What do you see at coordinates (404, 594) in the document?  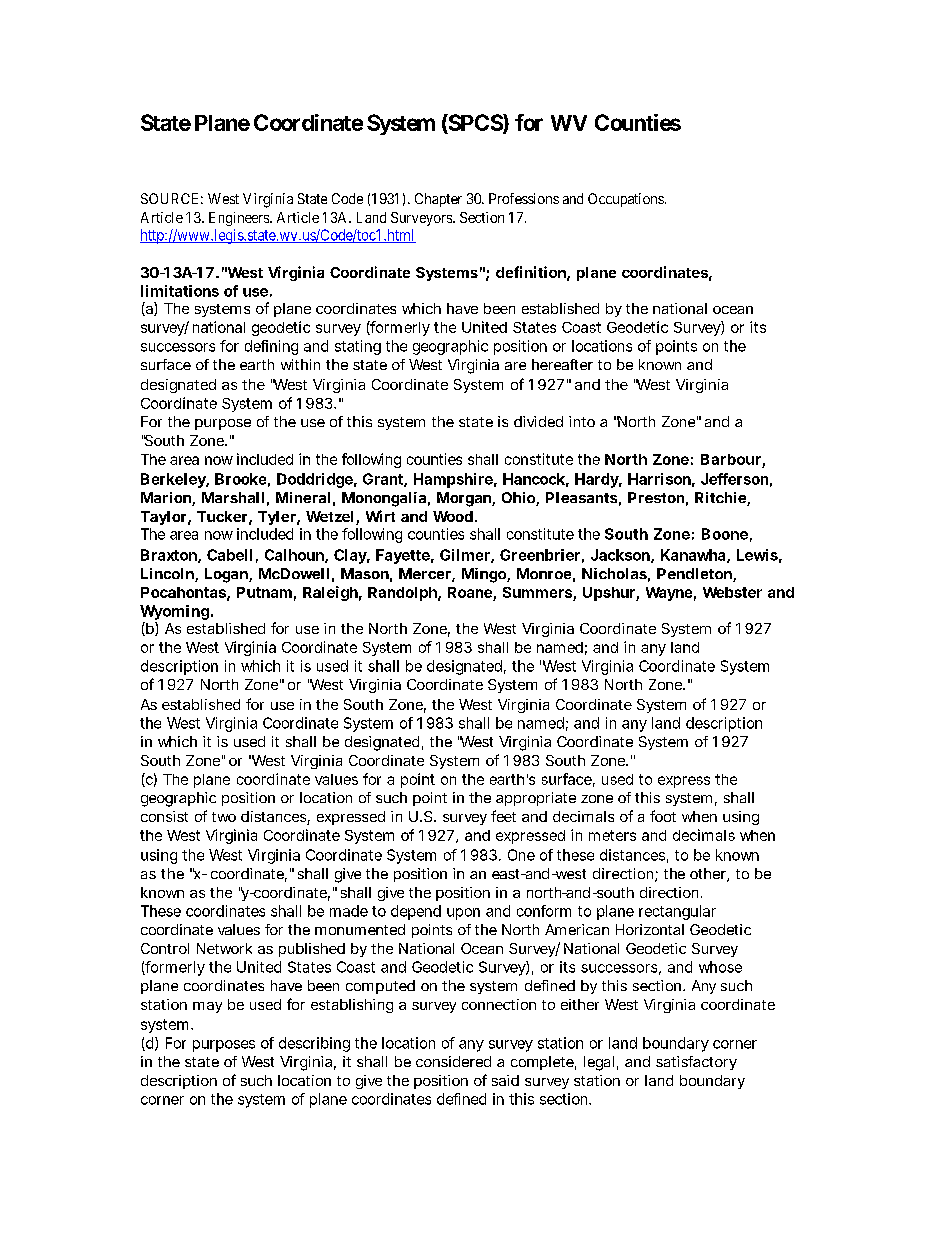 I see `Randolph` at bounding box center [404, 594].
